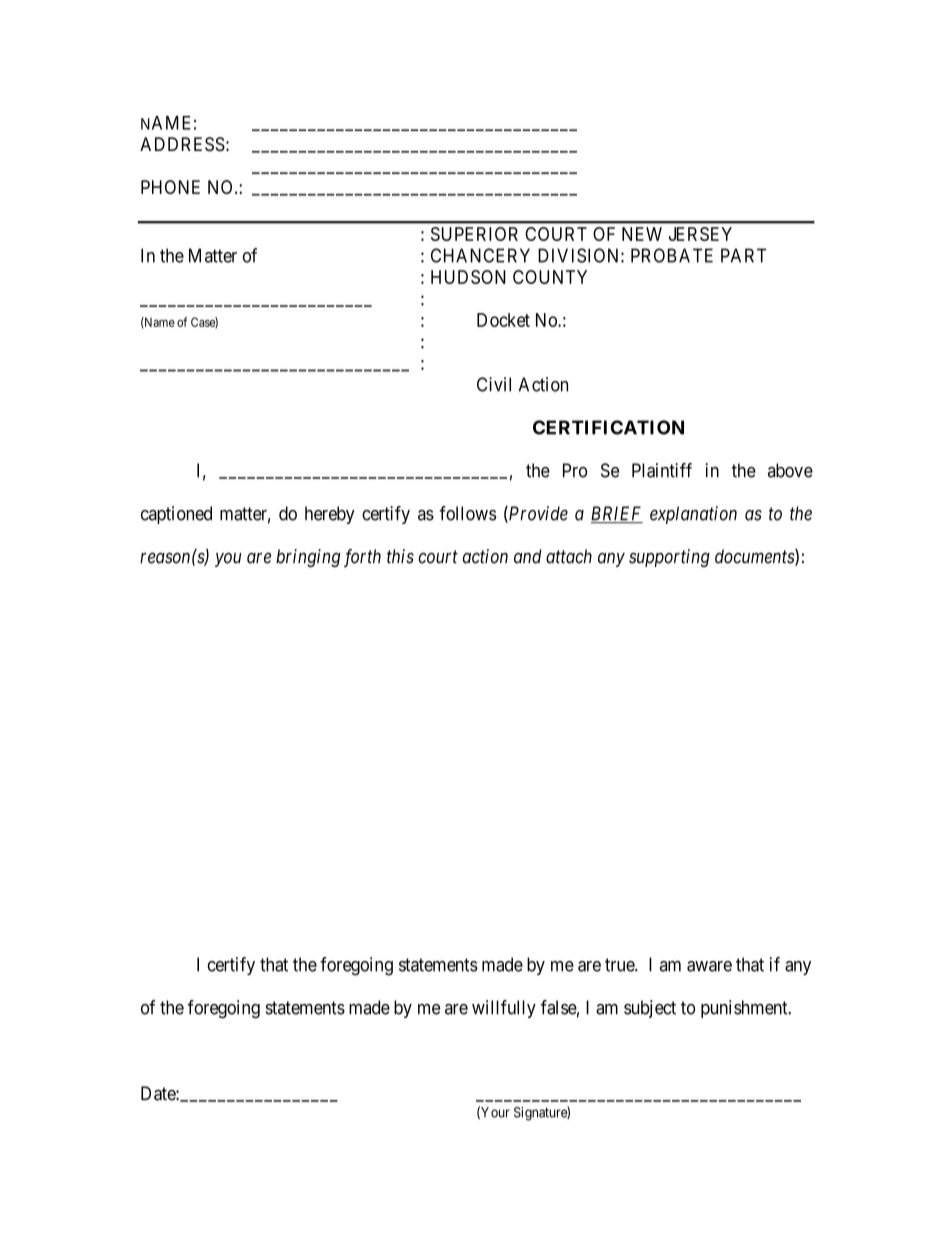 Image resolution: width=952 pixels, height=1233 pixels. I want to click on supporting, so click(669, 558).
